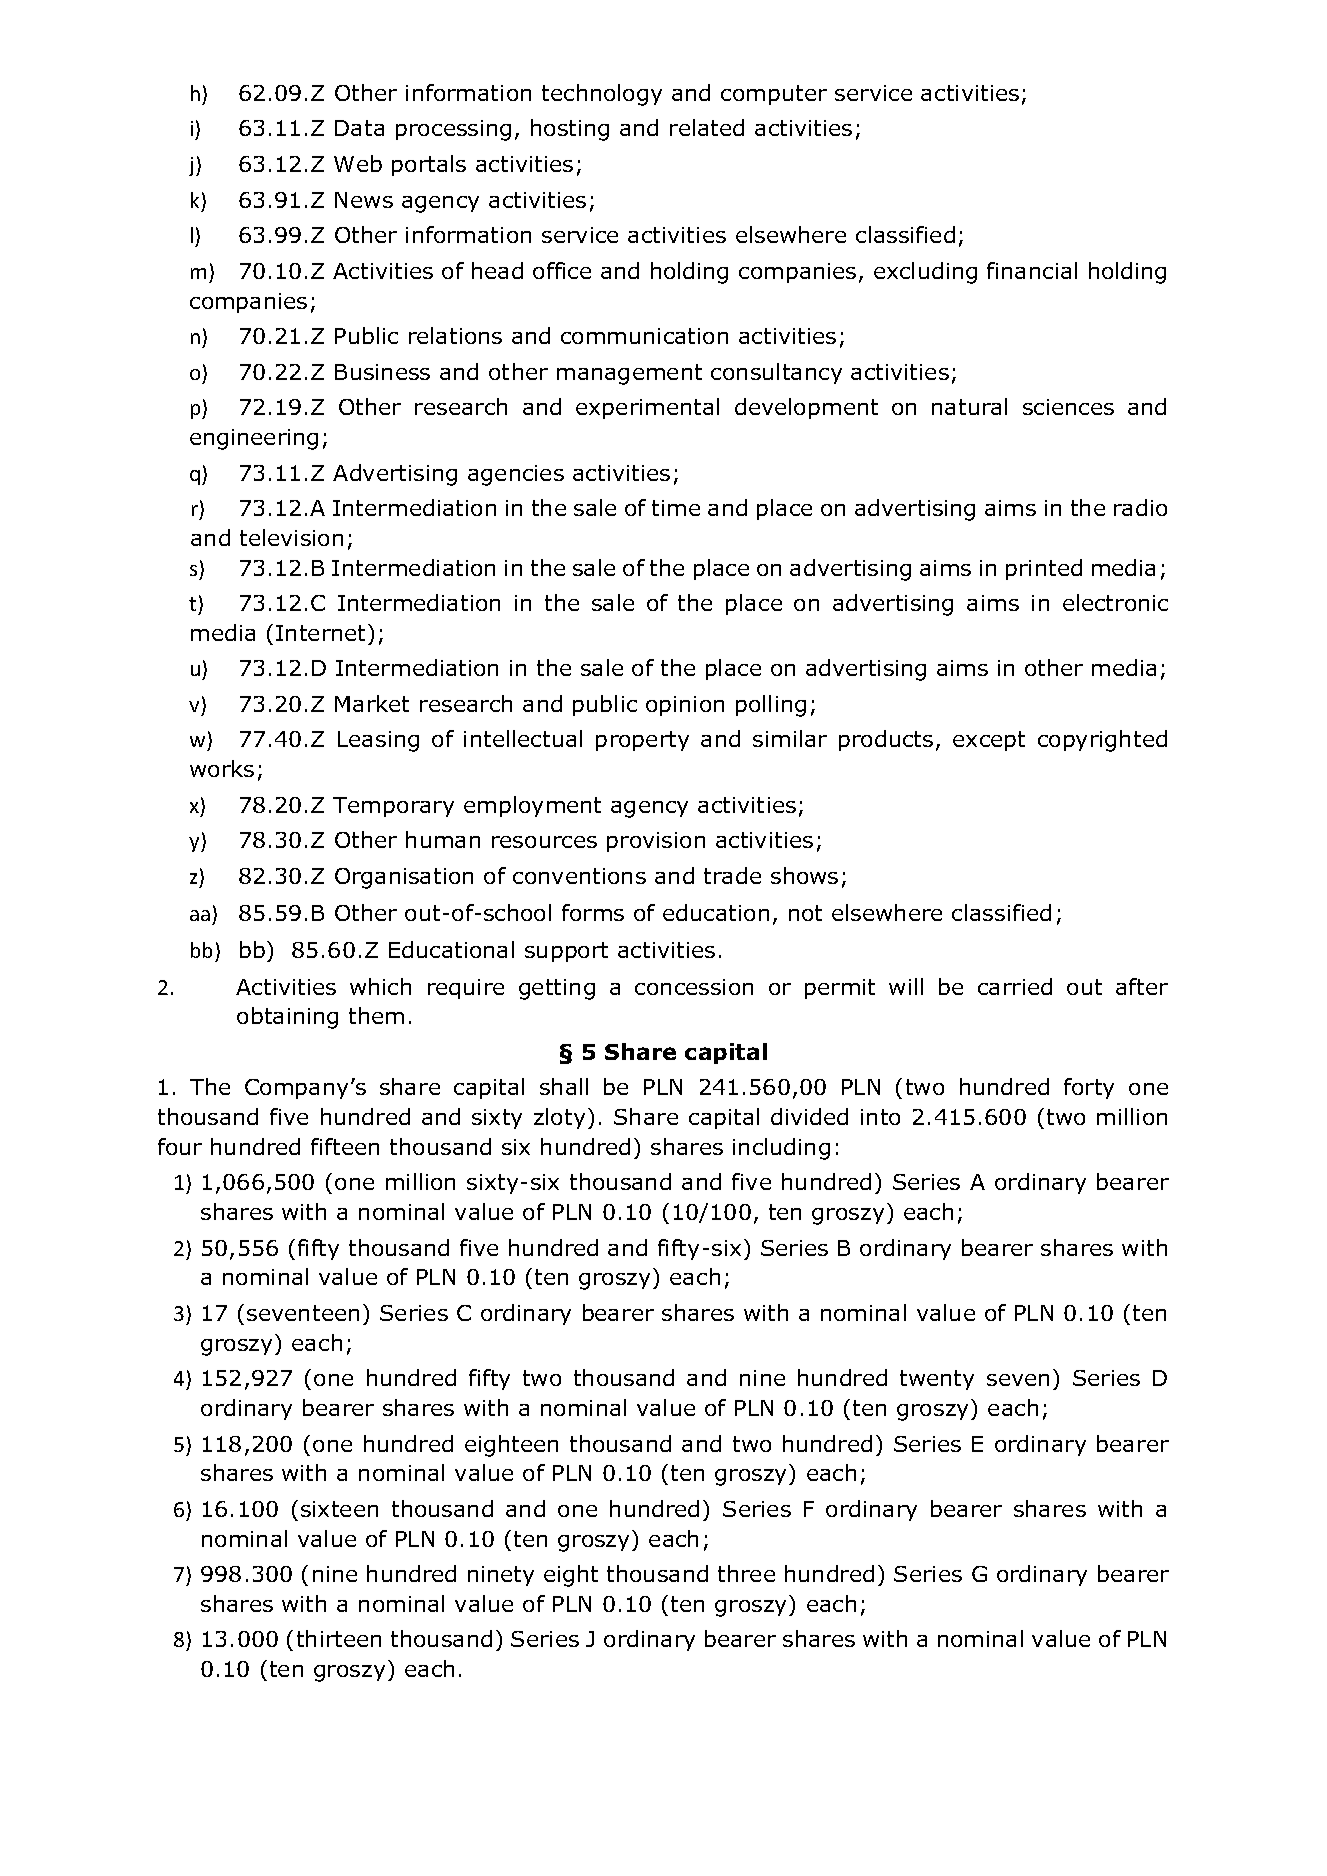 The height and width of the screenshot is (1876, 1327). I want to click on printed, so click(1044, 569).
